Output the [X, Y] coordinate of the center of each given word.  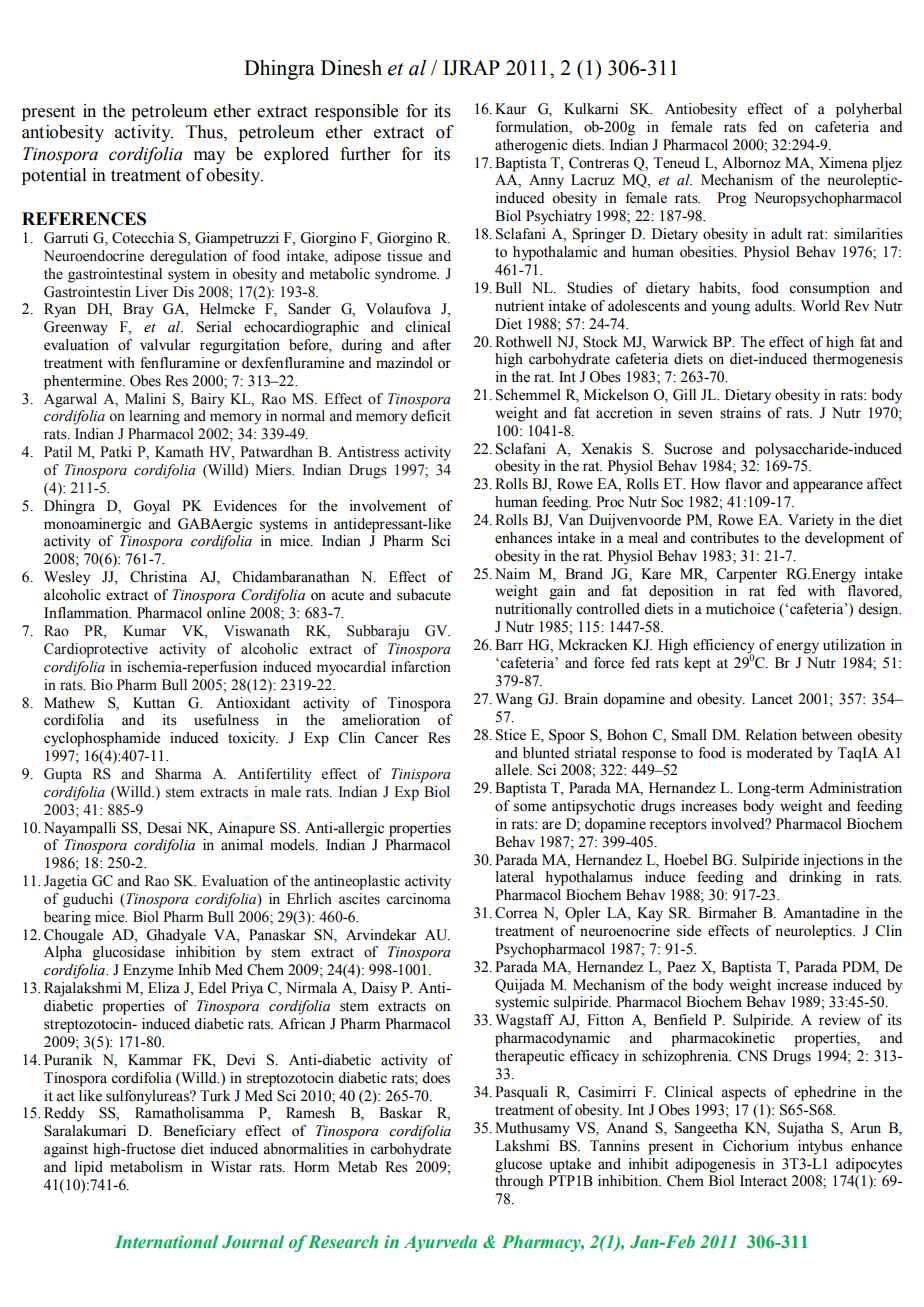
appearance [828, 487]
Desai [164, 828]
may [209, 157]
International [166, 1242]
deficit [431, 416]
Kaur [511, 109]
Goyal [151, 507]
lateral [515, 877]
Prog [732, 199]
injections [833, 861]
